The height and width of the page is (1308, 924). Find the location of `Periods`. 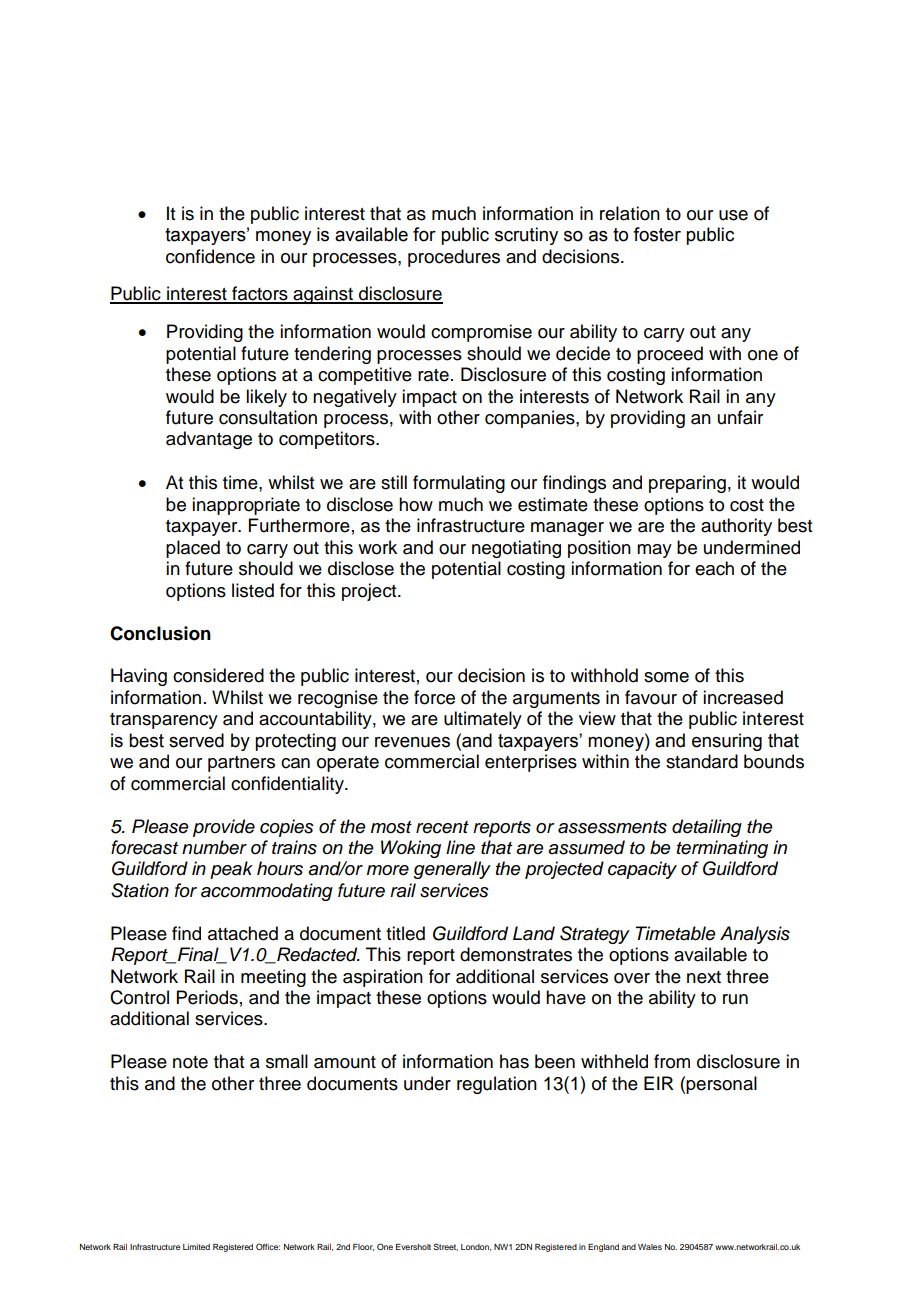

Periods is located at coordinates (207, 997).
